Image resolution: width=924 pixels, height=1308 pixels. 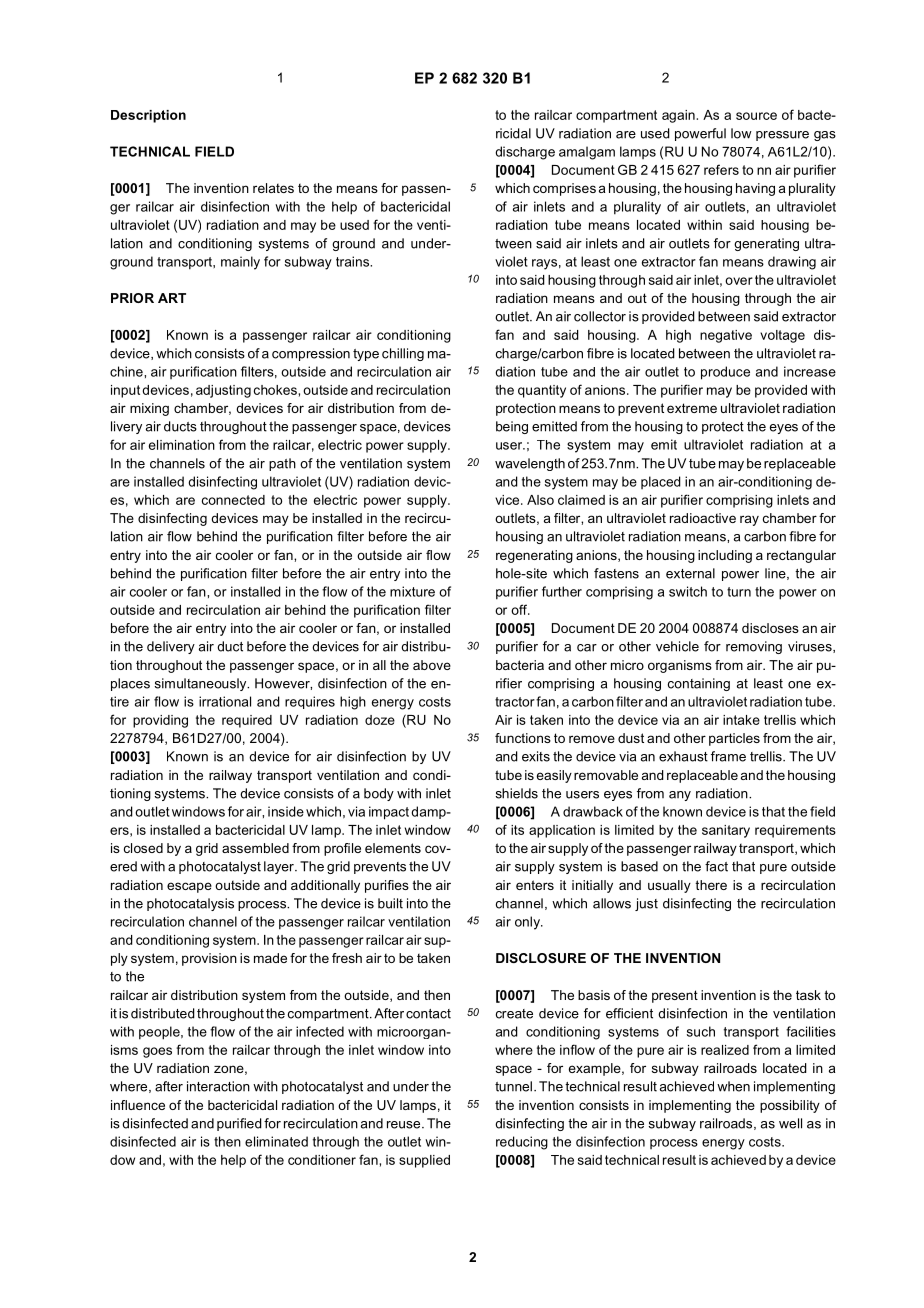 What do you see at coordinates (711, 885) in the screenshot?
I see `there` at bounding box center [711, 885].
